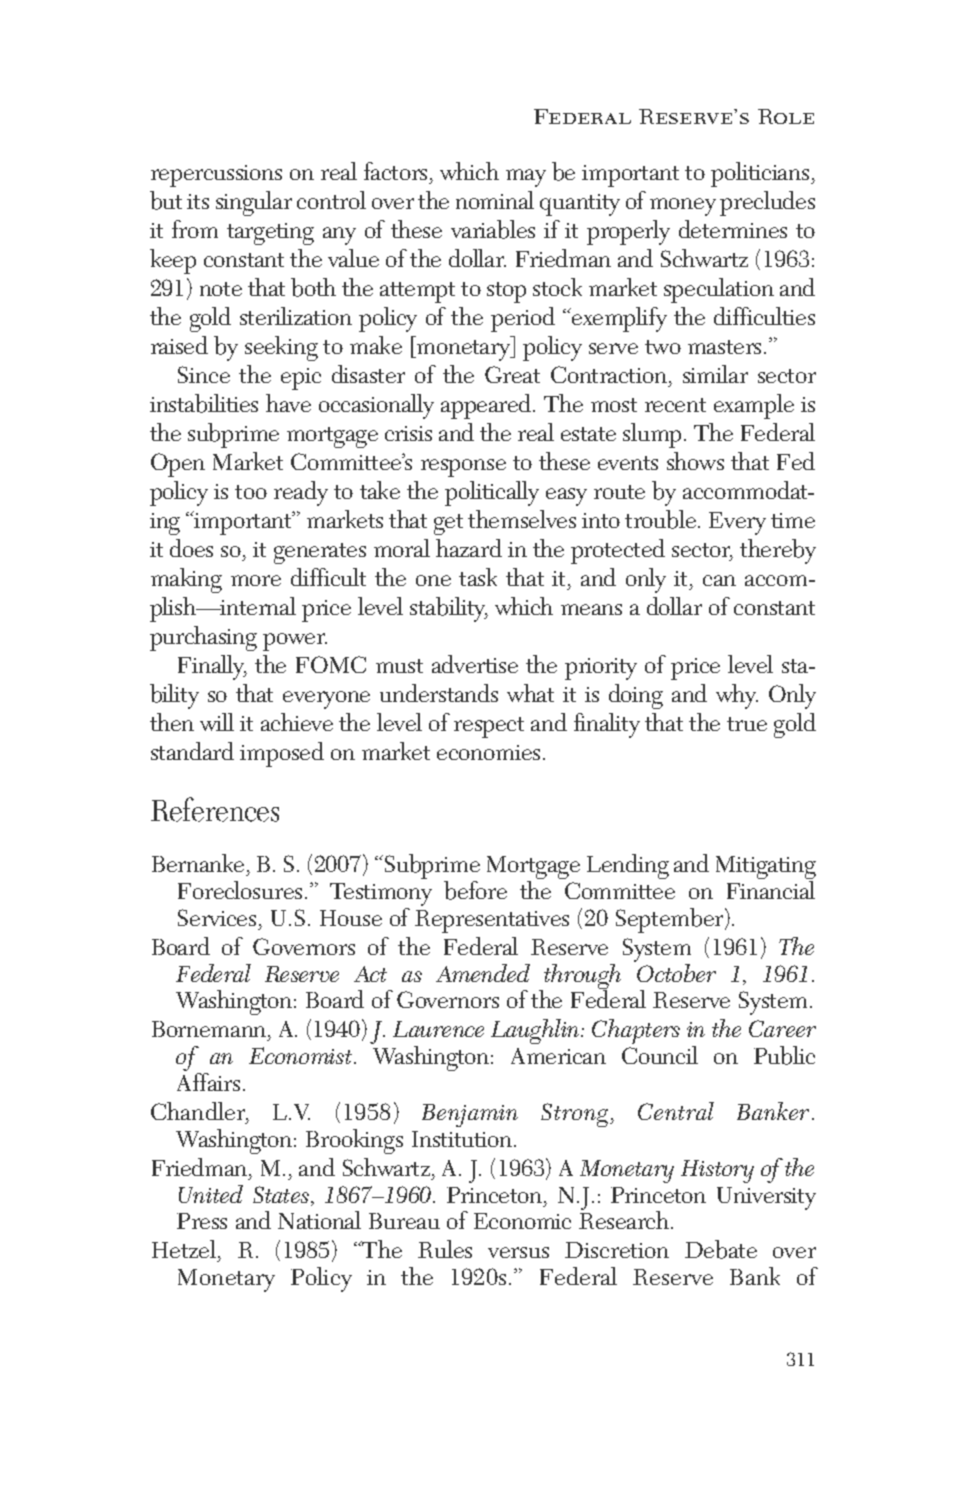 This screenshot has width=964, height=1486. I want to click on Press, so click(202, 1221).
